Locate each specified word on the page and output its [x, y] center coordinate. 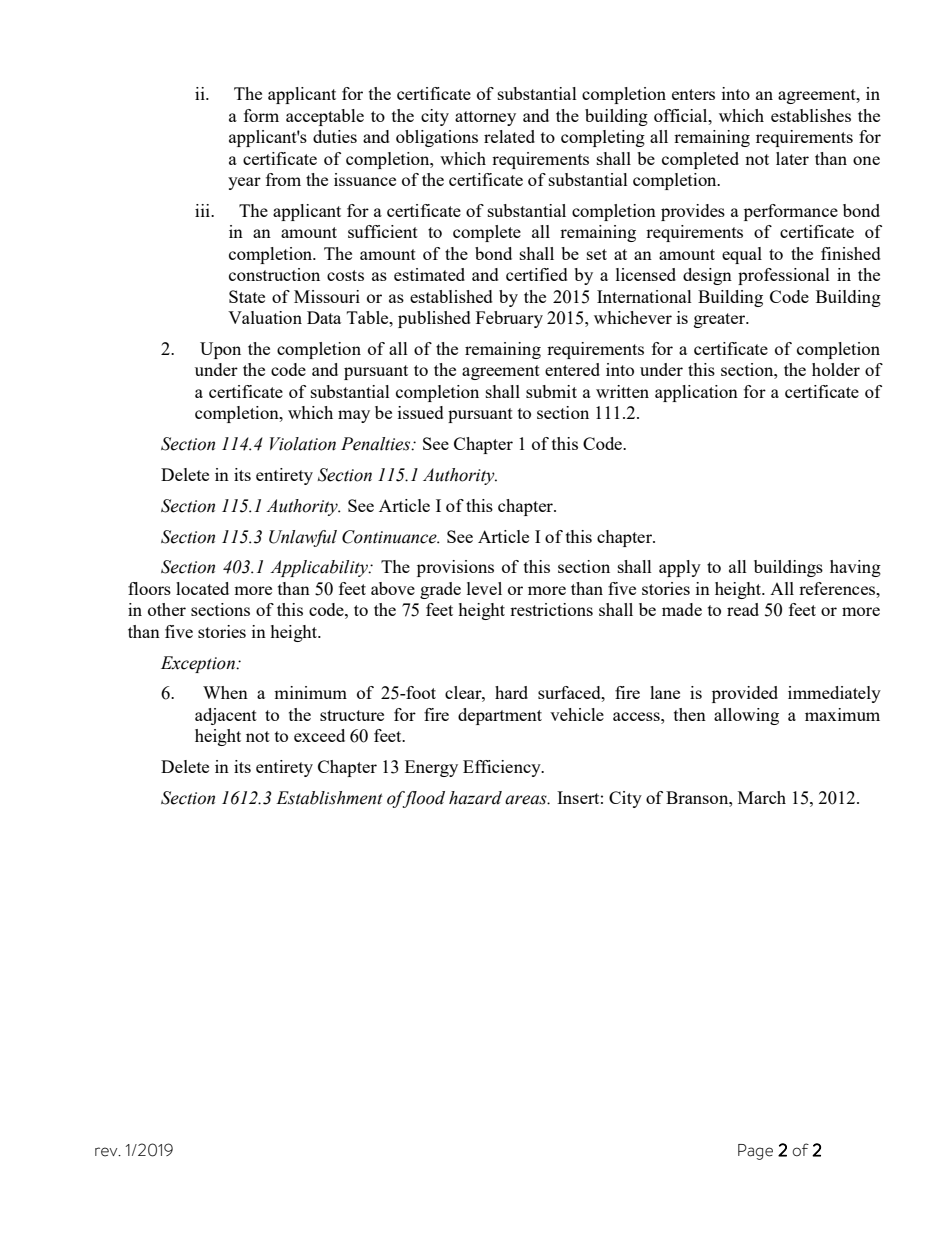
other [167, 609]
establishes [811, 115]
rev [107, 1152]
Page [755, 1152]
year [244, 183]
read [743, 609]
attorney [485, 118]
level [484, 588]
